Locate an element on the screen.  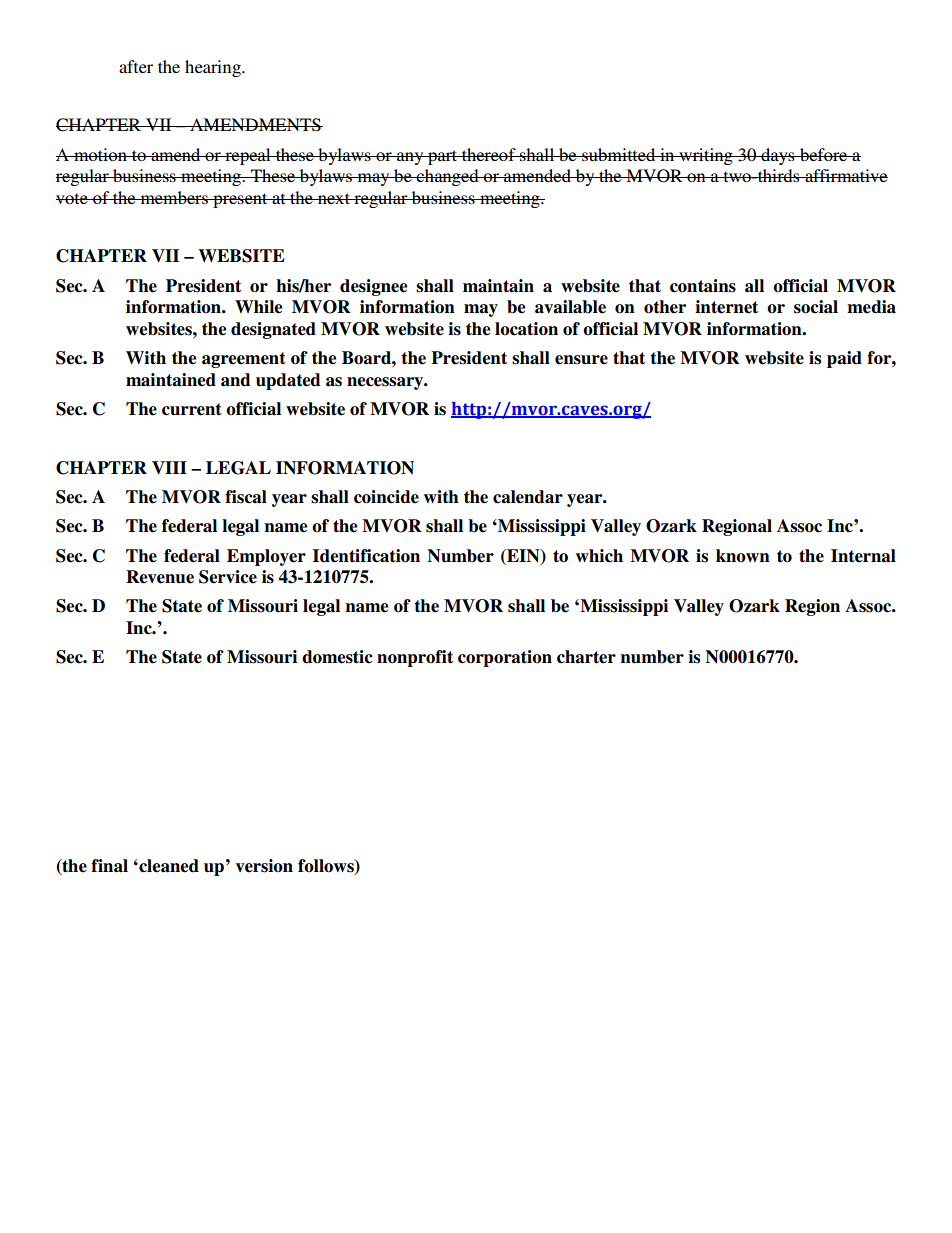
known is located at coordinates (743, 555).
